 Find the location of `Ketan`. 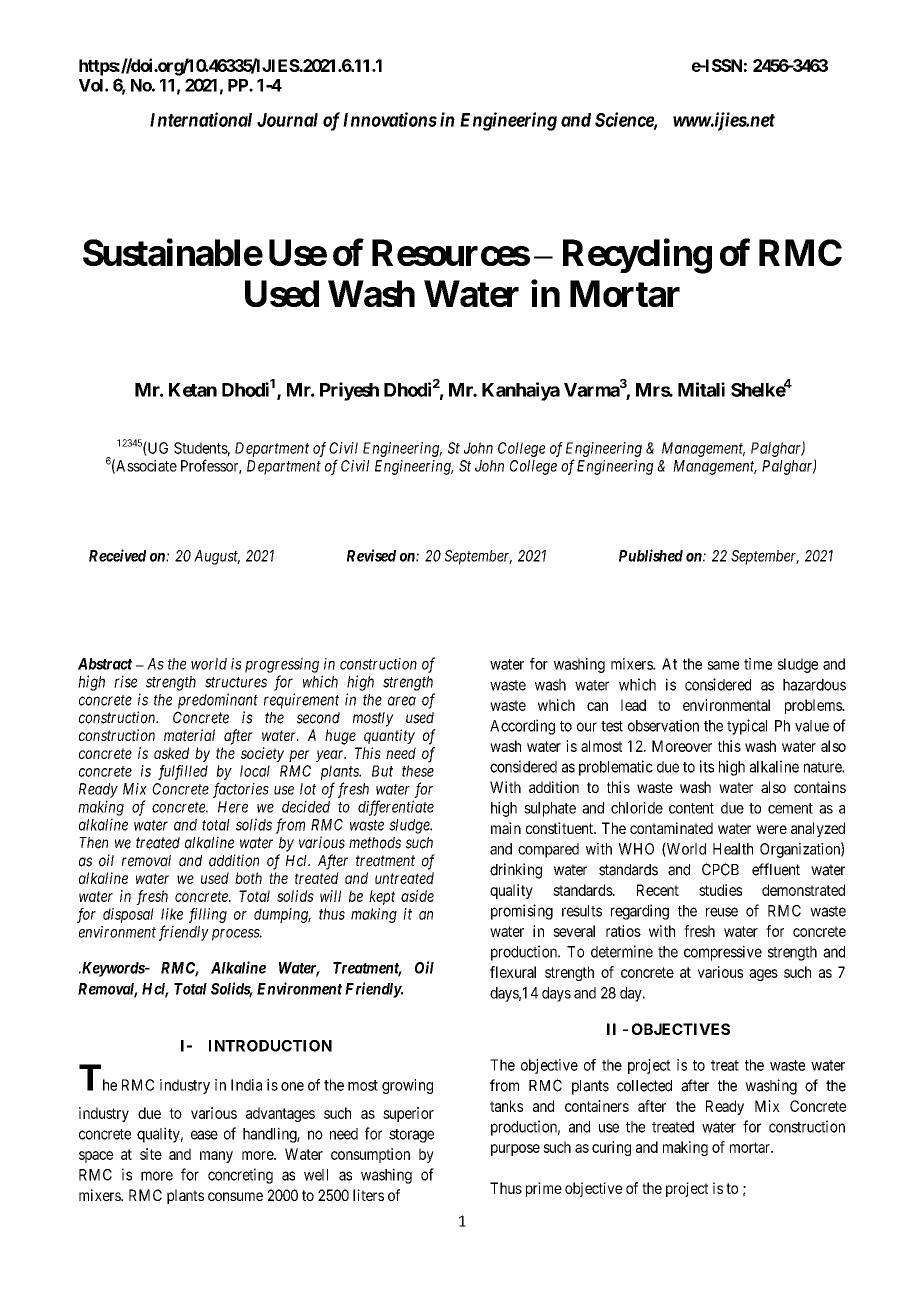

Ketan is located at coordinates (193, 390).
